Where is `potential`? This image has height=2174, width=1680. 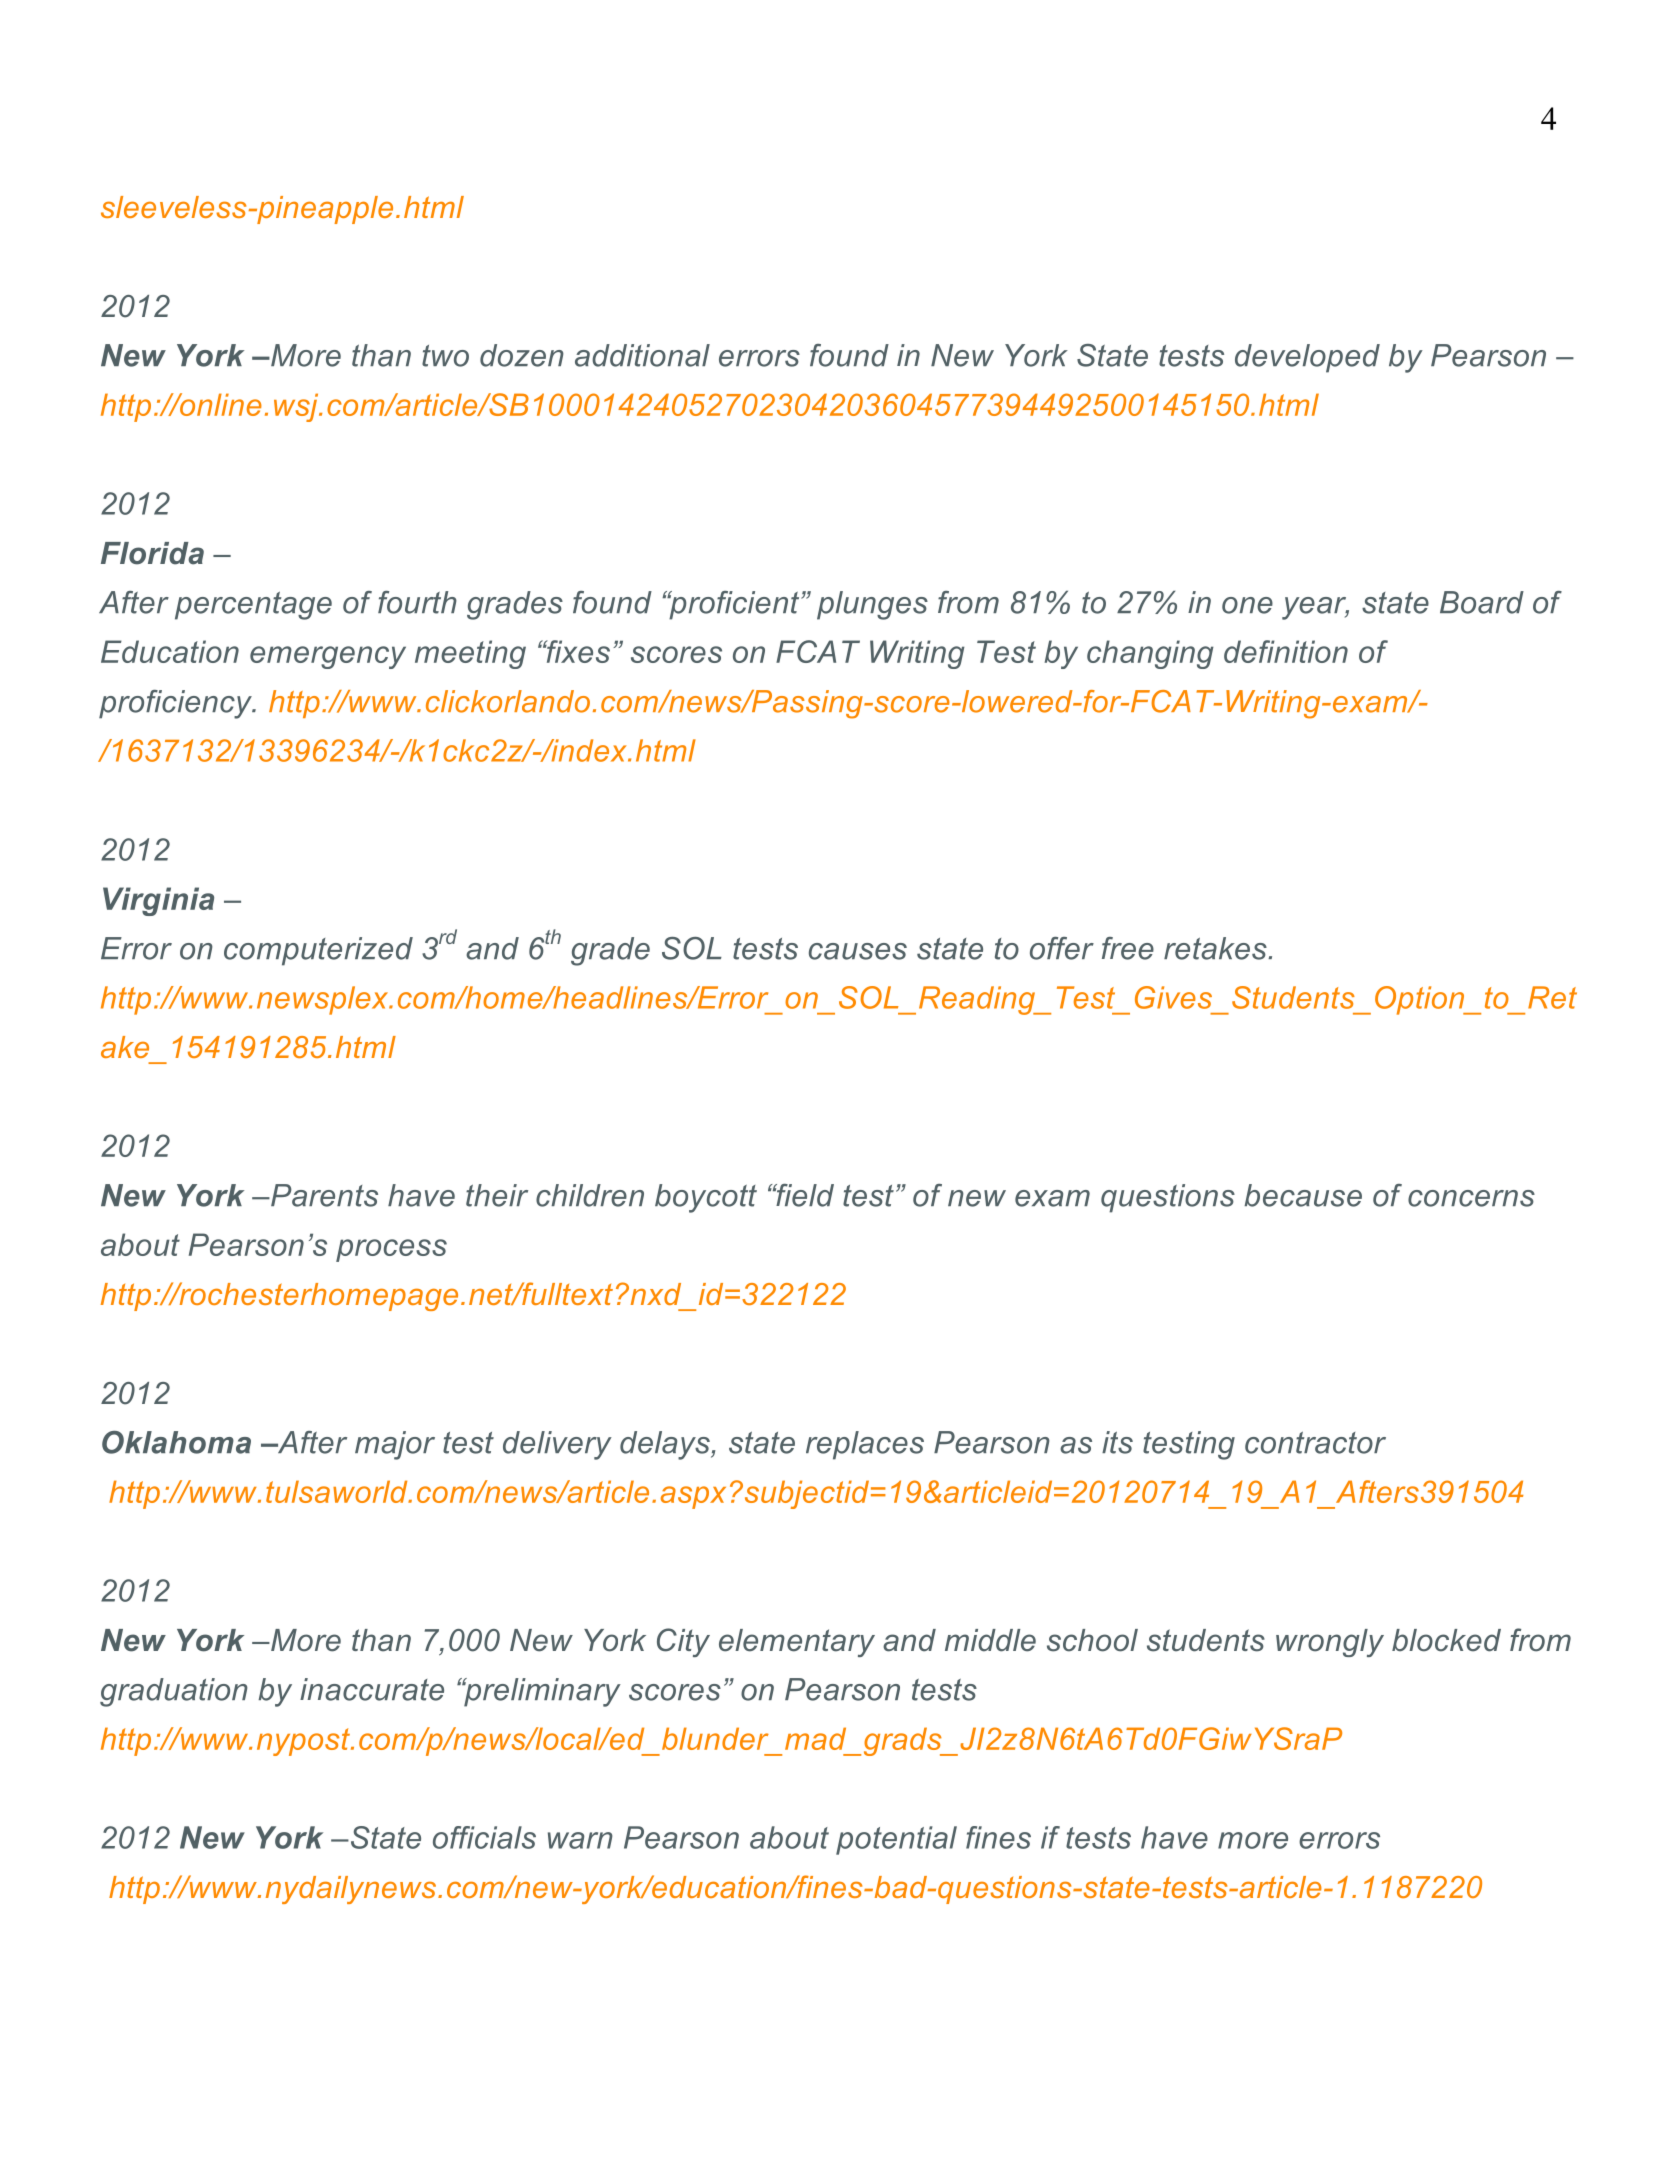
potential is located at coordinates (896, 1840).
